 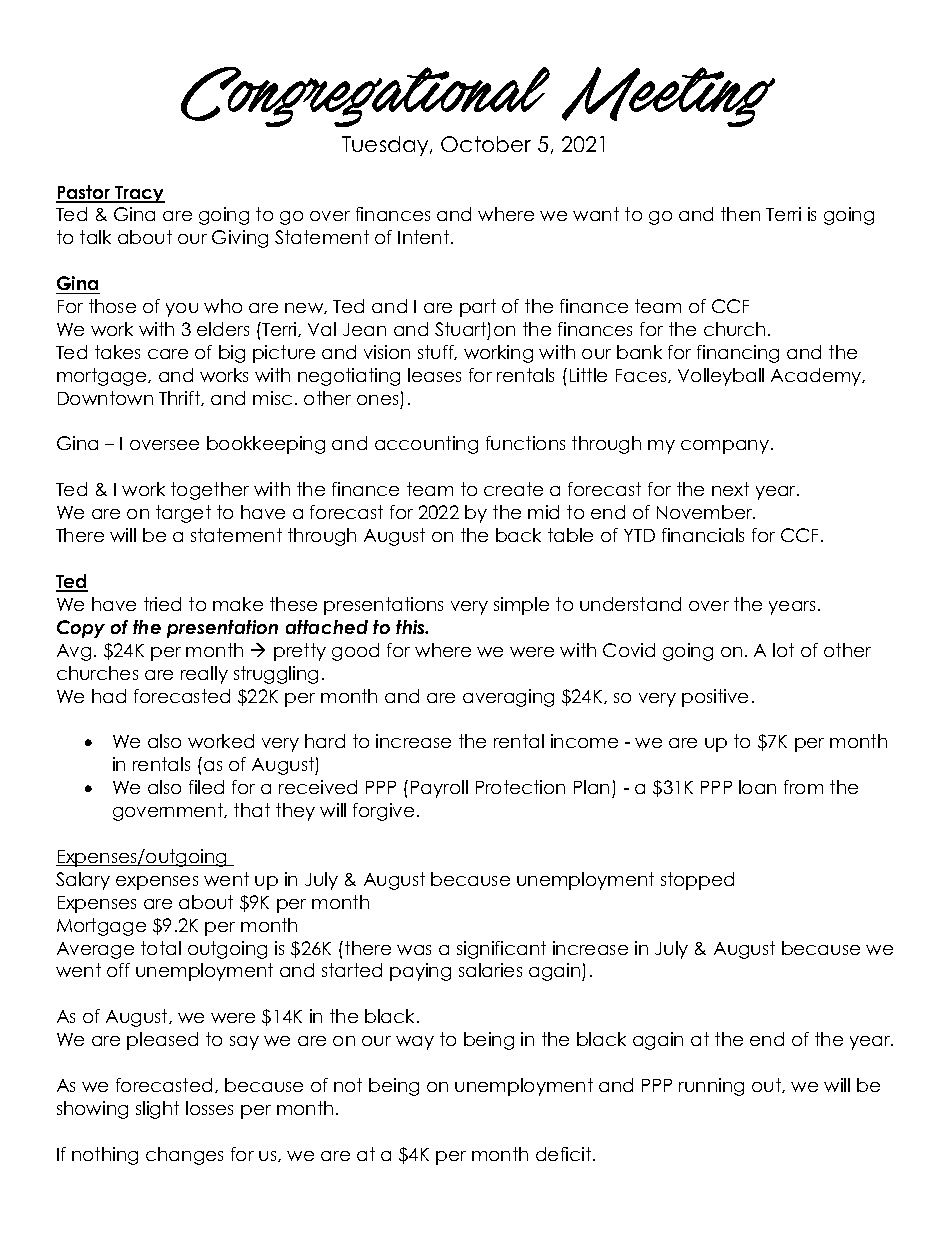 I want to click on Meeting, so click(x=668, y=97).
